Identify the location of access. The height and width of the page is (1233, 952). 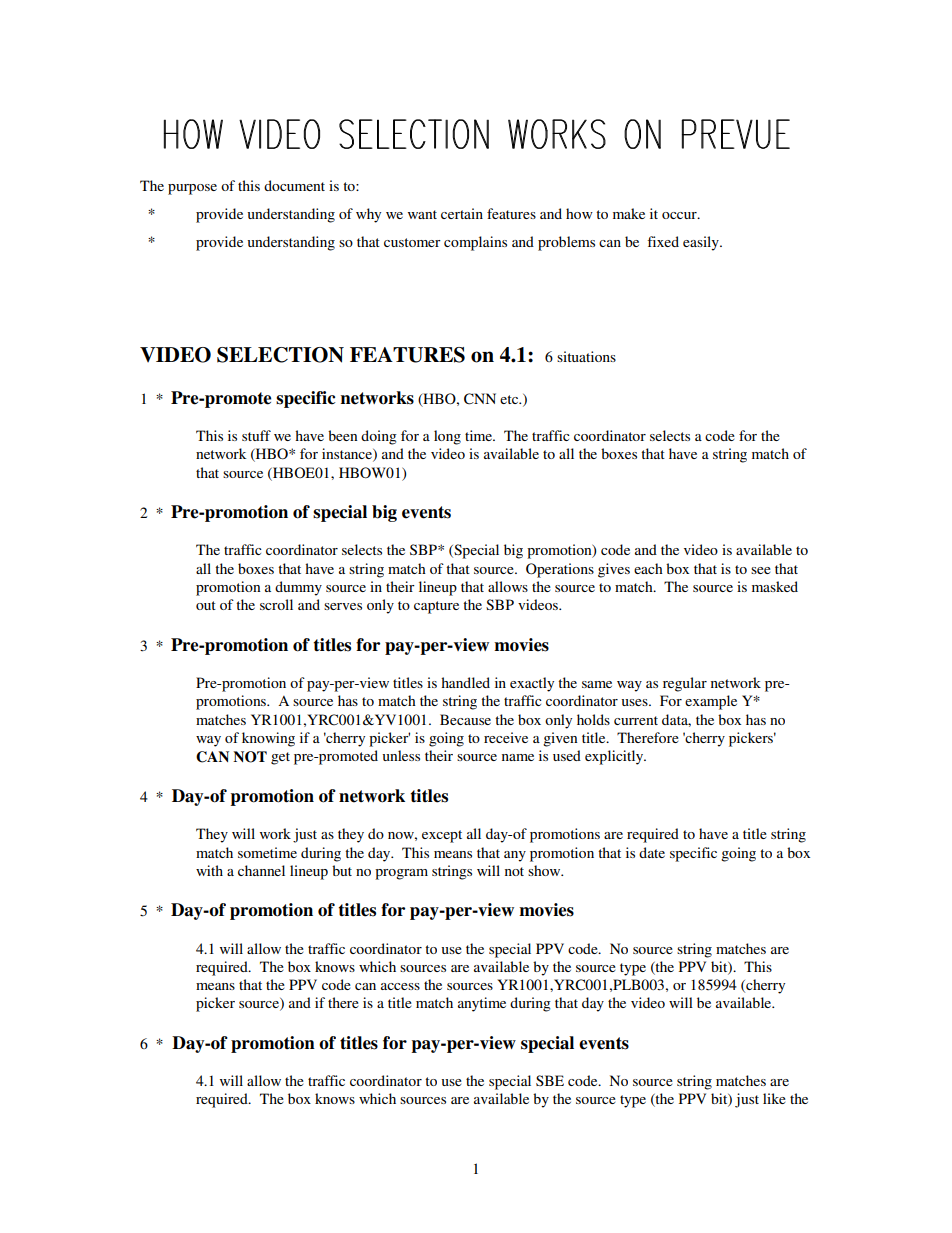
(400, 986).
